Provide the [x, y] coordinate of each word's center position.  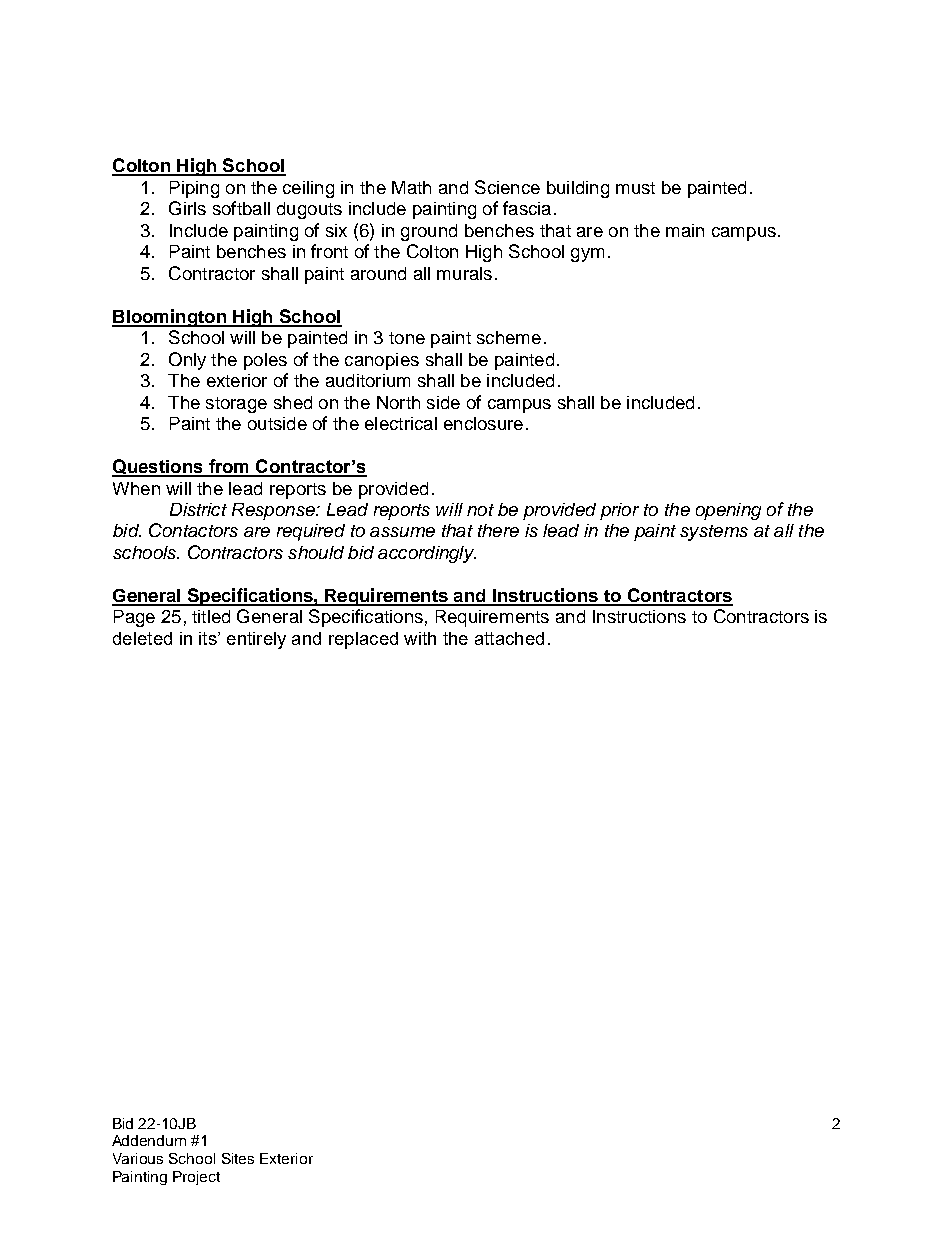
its [209, 638]
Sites [238, 1158]
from [228, 467]
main [685, 230]
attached [509, 638]
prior [619, 511]
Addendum [149, 1140]
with [420, 638]
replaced [363, 640]
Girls [187, 208]
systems [714, 533]
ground [429, 232]
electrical [401, 423]
